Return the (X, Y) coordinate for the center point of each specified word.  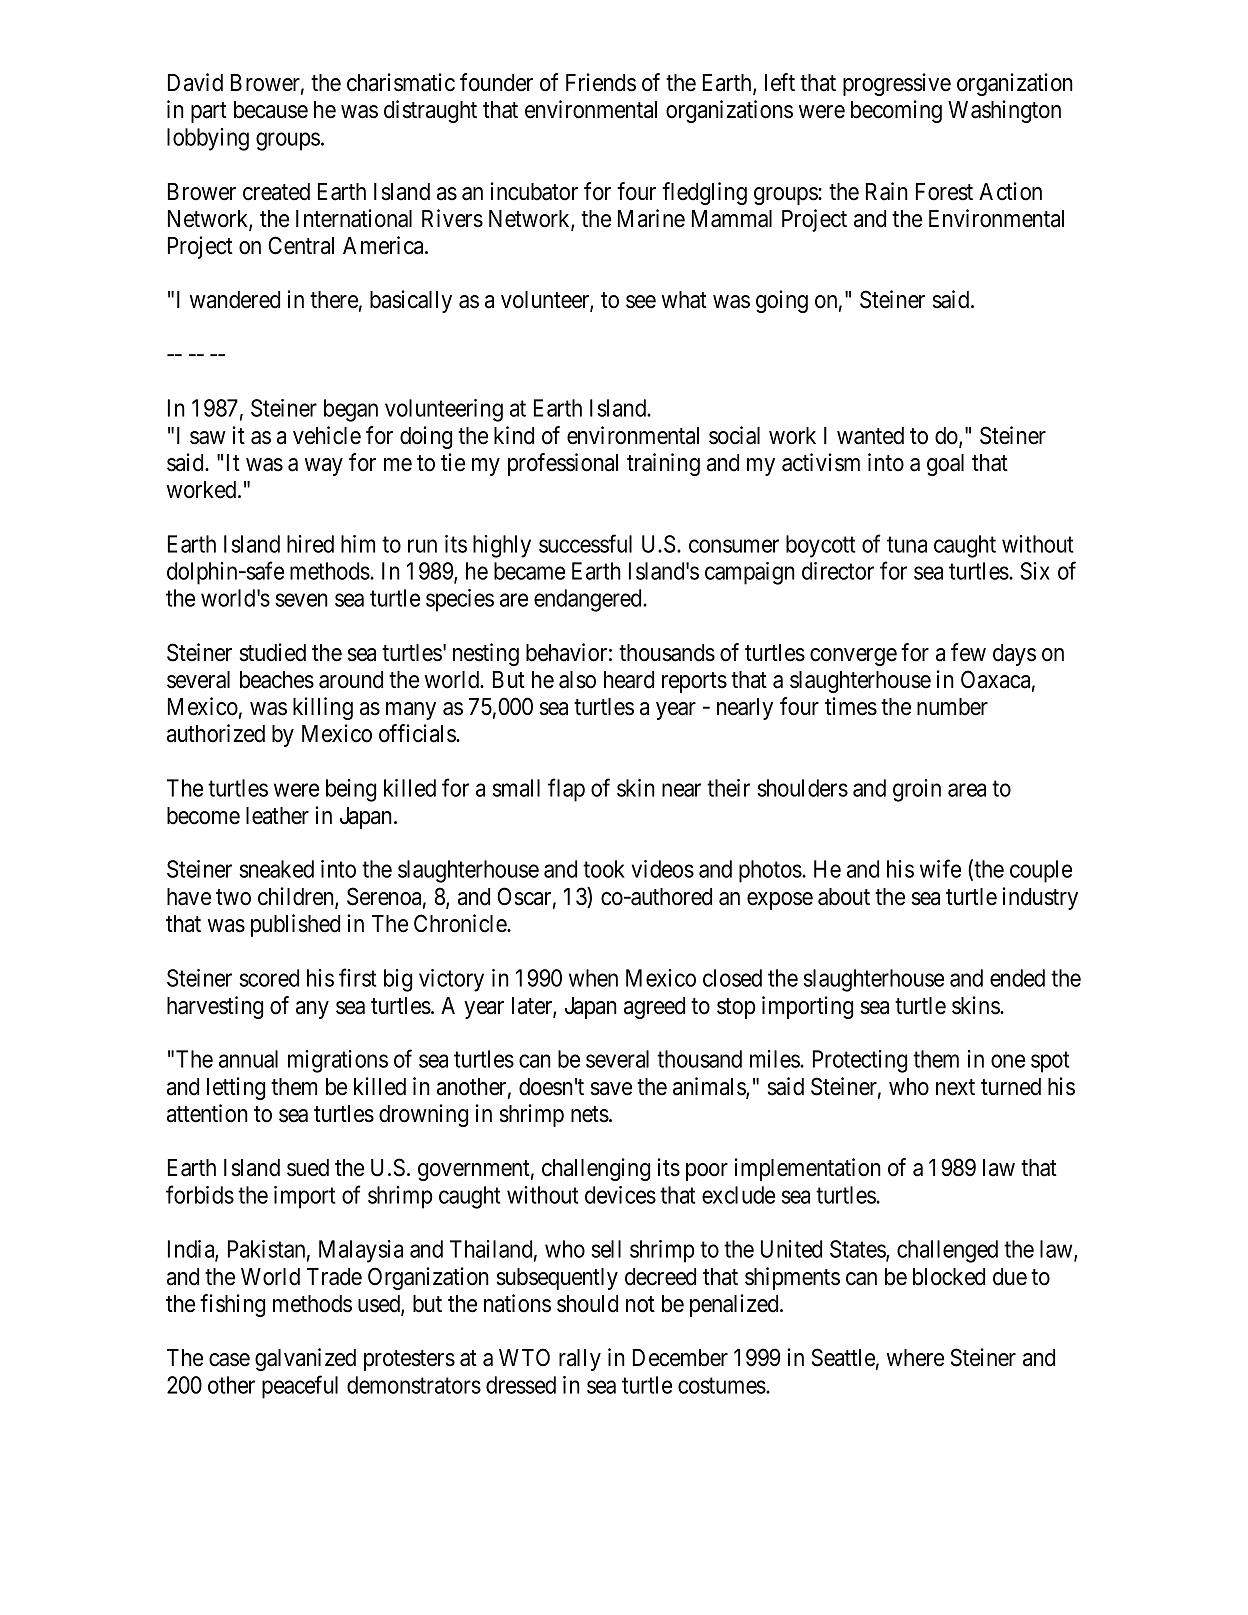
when (593, 978)
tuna (907, 544)
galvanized (305, 1359)
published (295, 925)
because (271, 110)
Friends (601, 82)
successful (585, 543)
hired (310, 544)
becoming (896, 111)
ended (1017, 978)
